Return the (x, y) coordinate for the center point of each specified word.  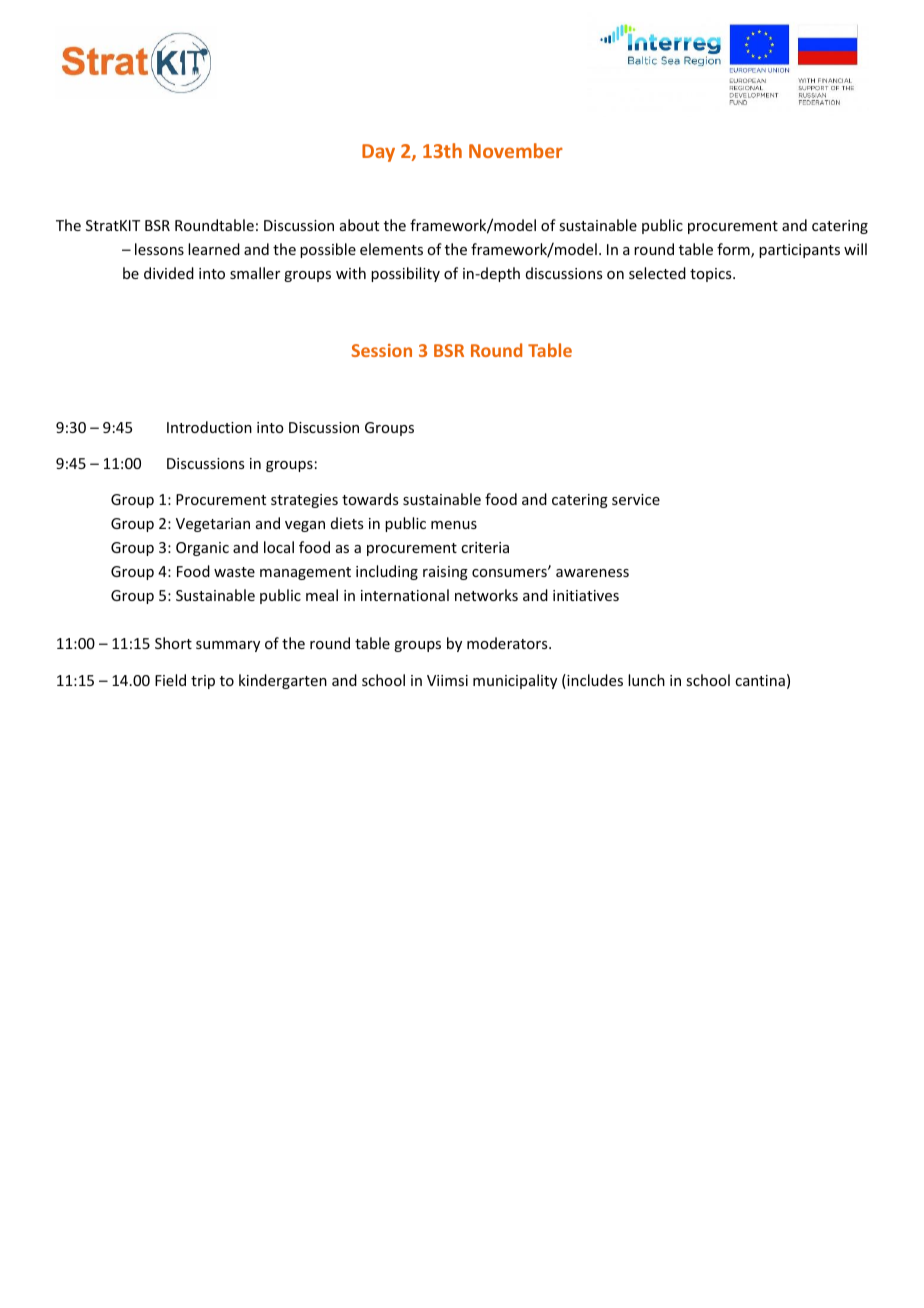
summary (228, 646)
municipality (515, 681)
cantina (760, 680)
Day (378, 153)
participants (799, 251)
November (516, 150)
